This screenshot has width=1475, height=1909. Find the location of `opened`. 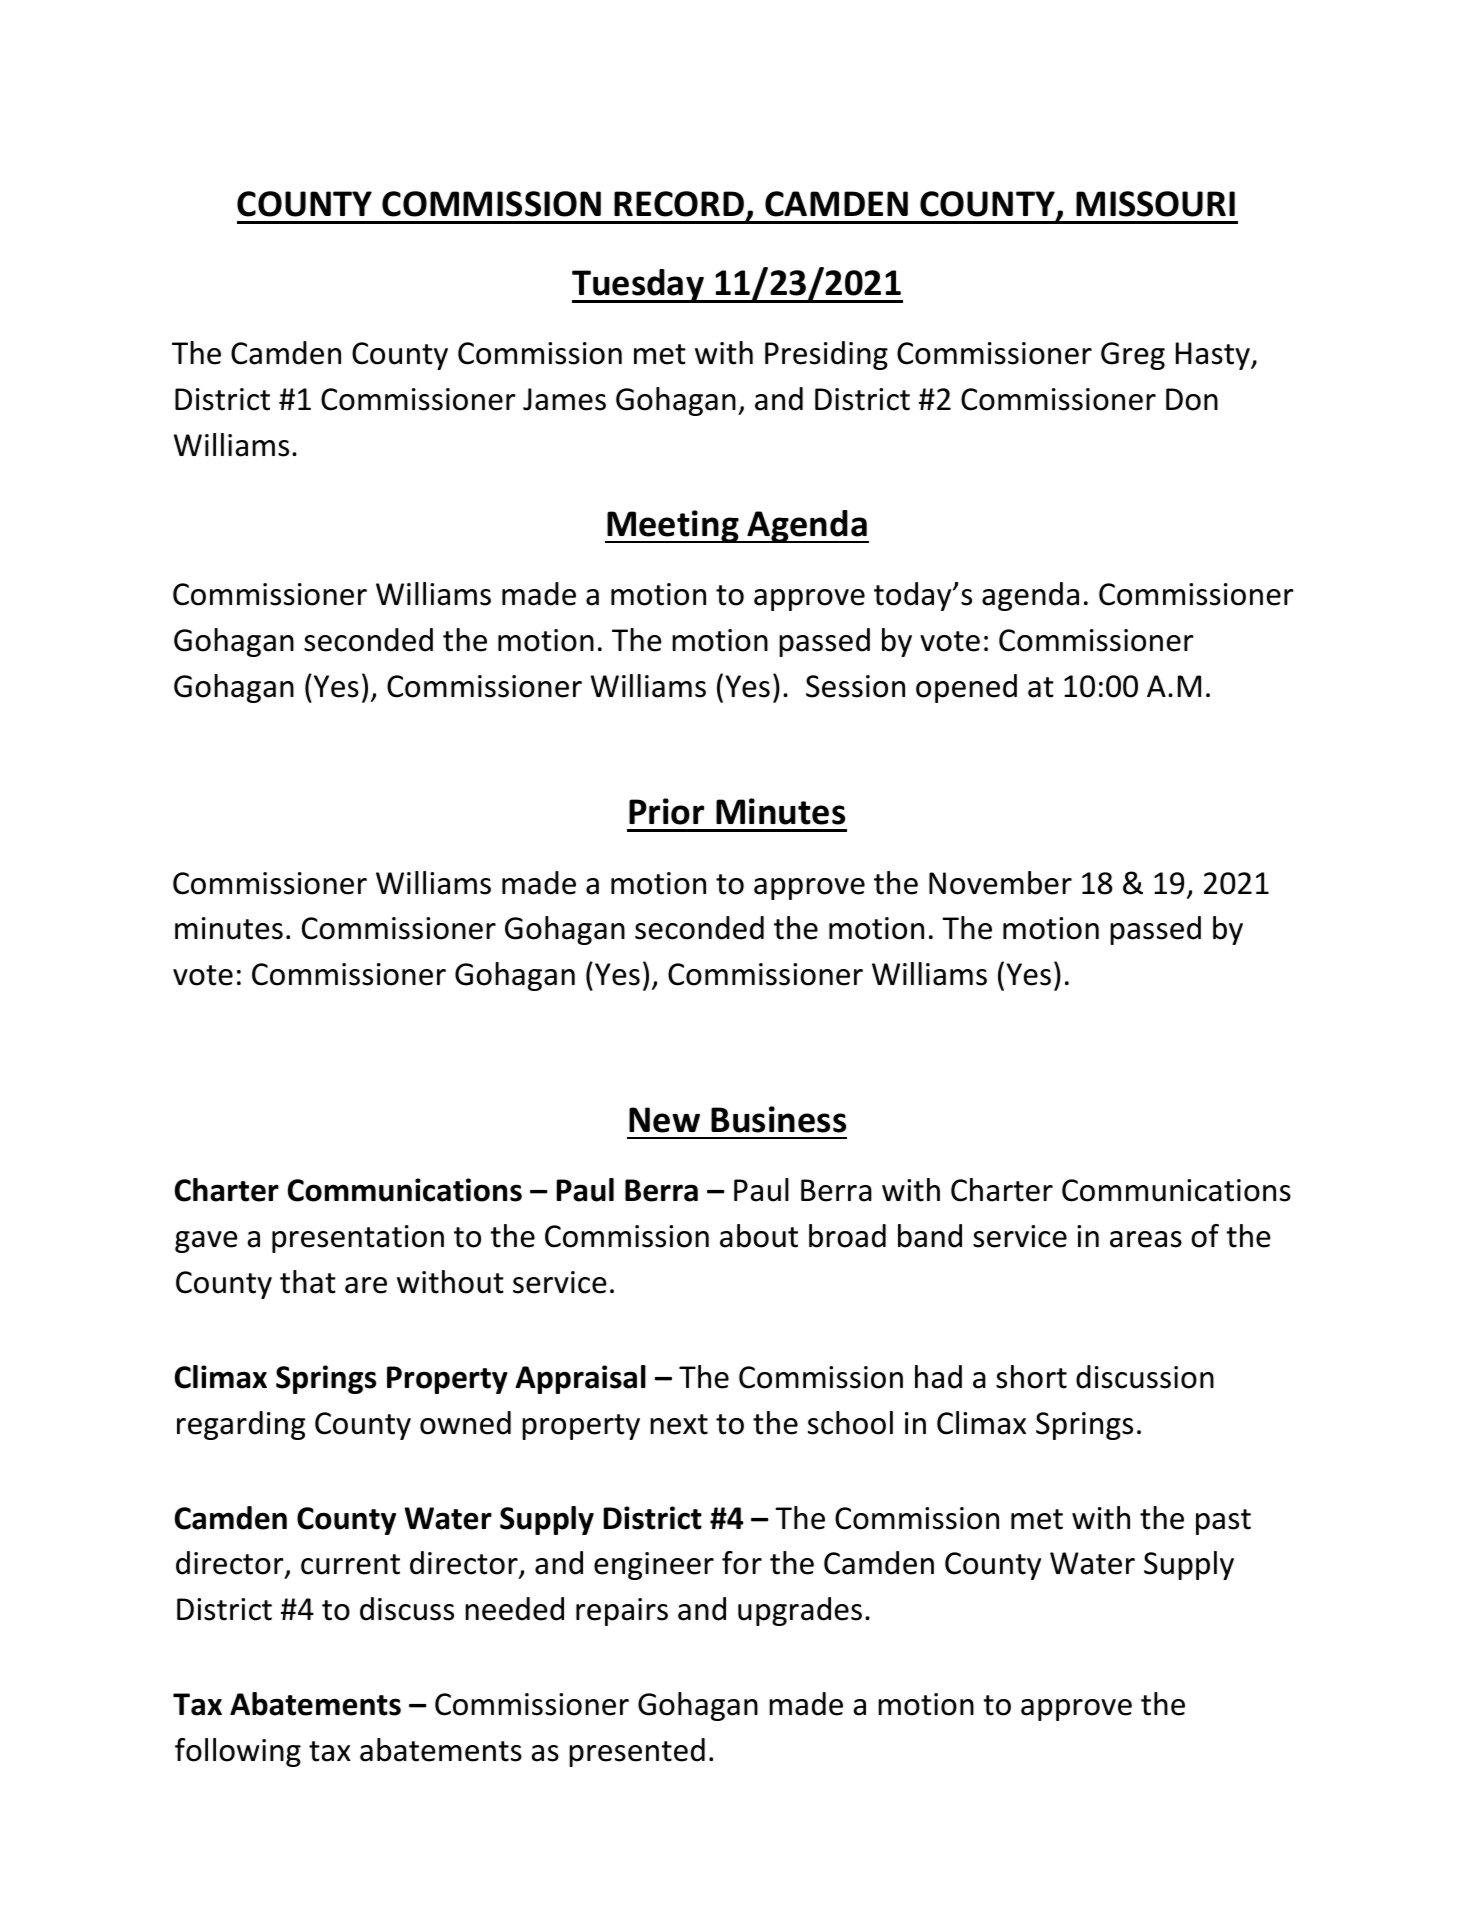

opened is located at coordinates (966, 688).
